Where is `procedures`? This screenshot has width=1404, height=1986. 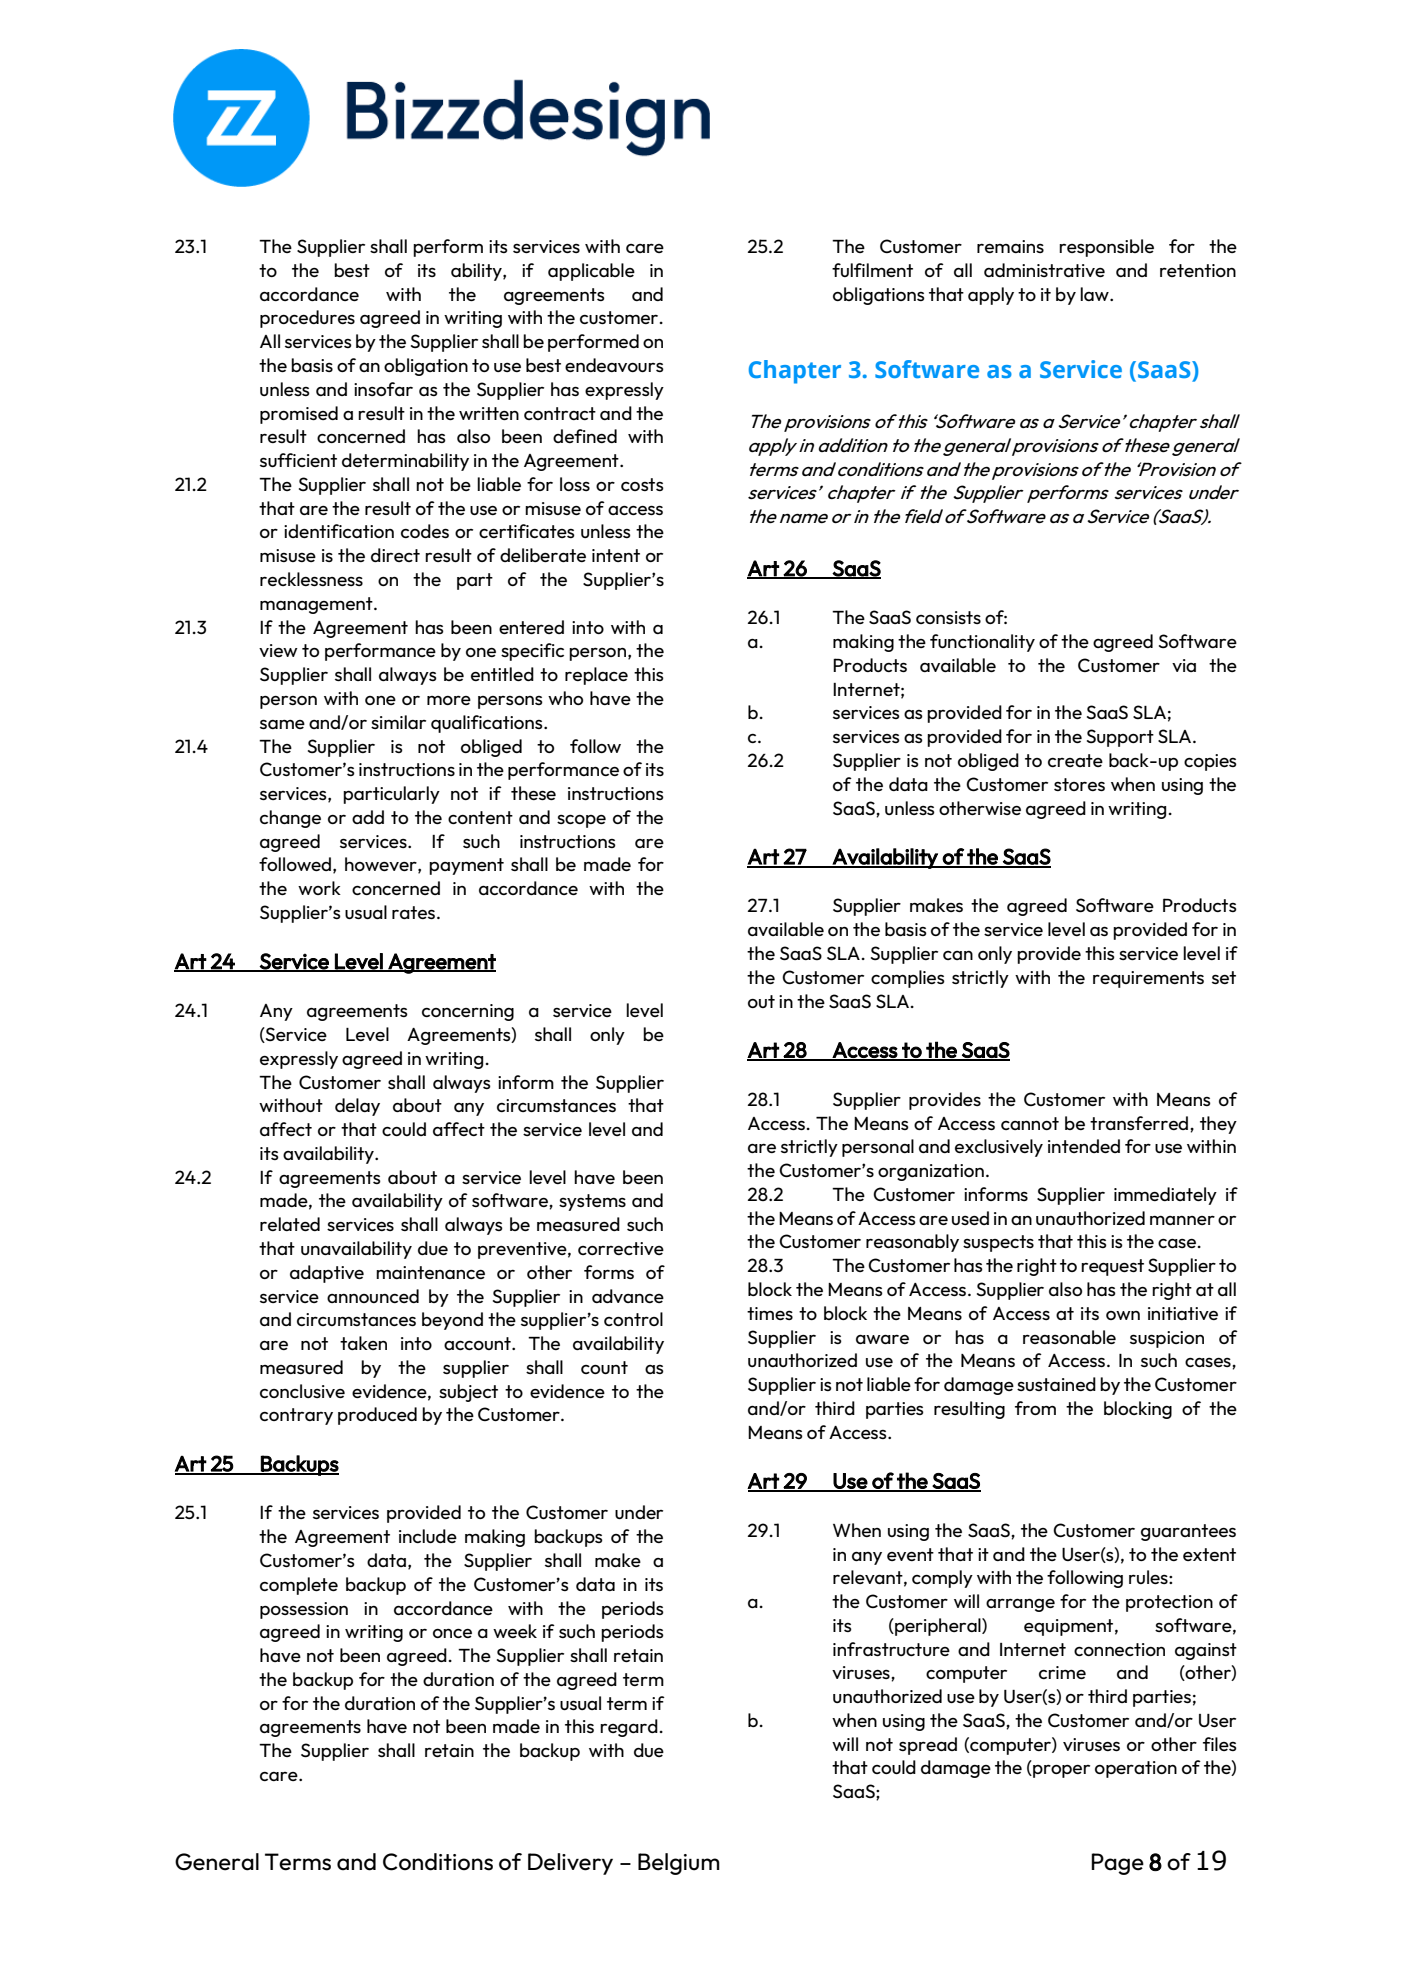 procedures is located at coordinates (307, 319).
